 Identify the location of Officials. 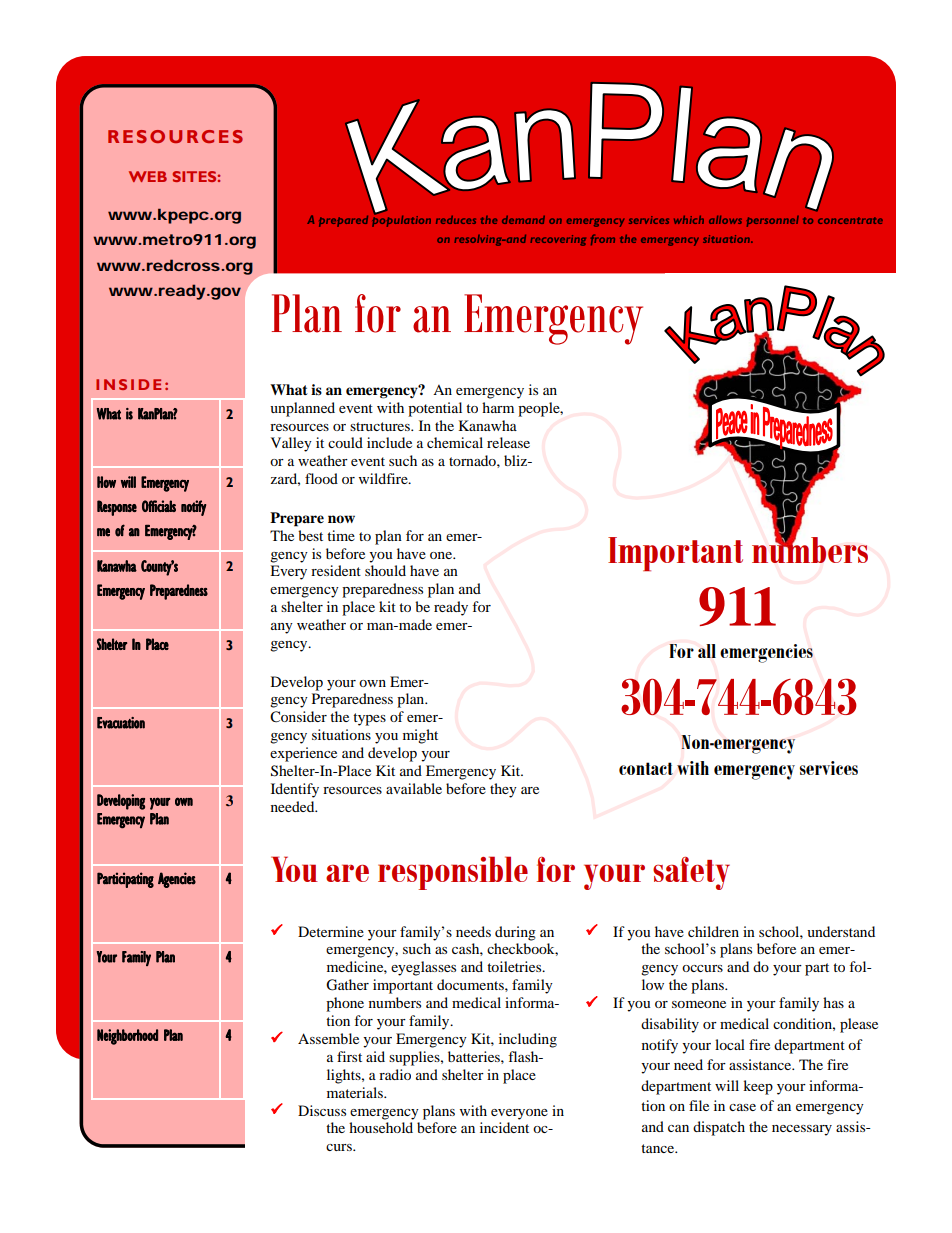
(159, 506).
